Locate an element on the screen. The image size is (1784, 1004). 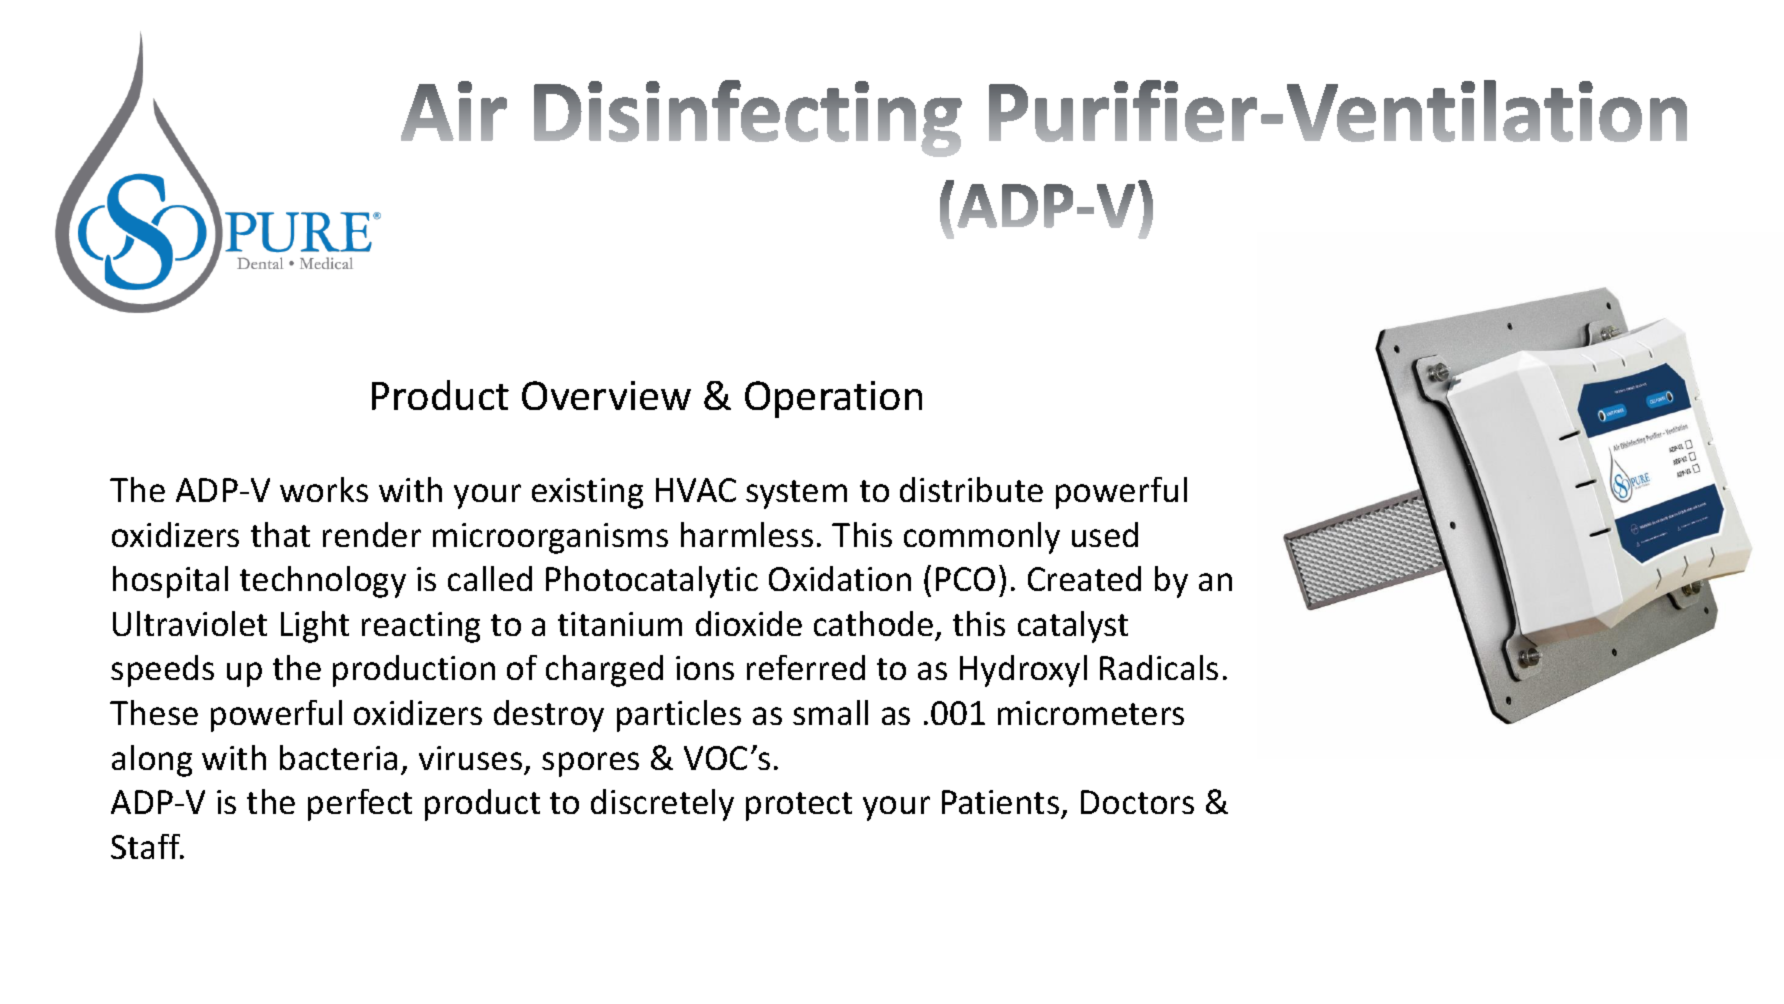
catalyst is located at coordinates (1073, 627).
